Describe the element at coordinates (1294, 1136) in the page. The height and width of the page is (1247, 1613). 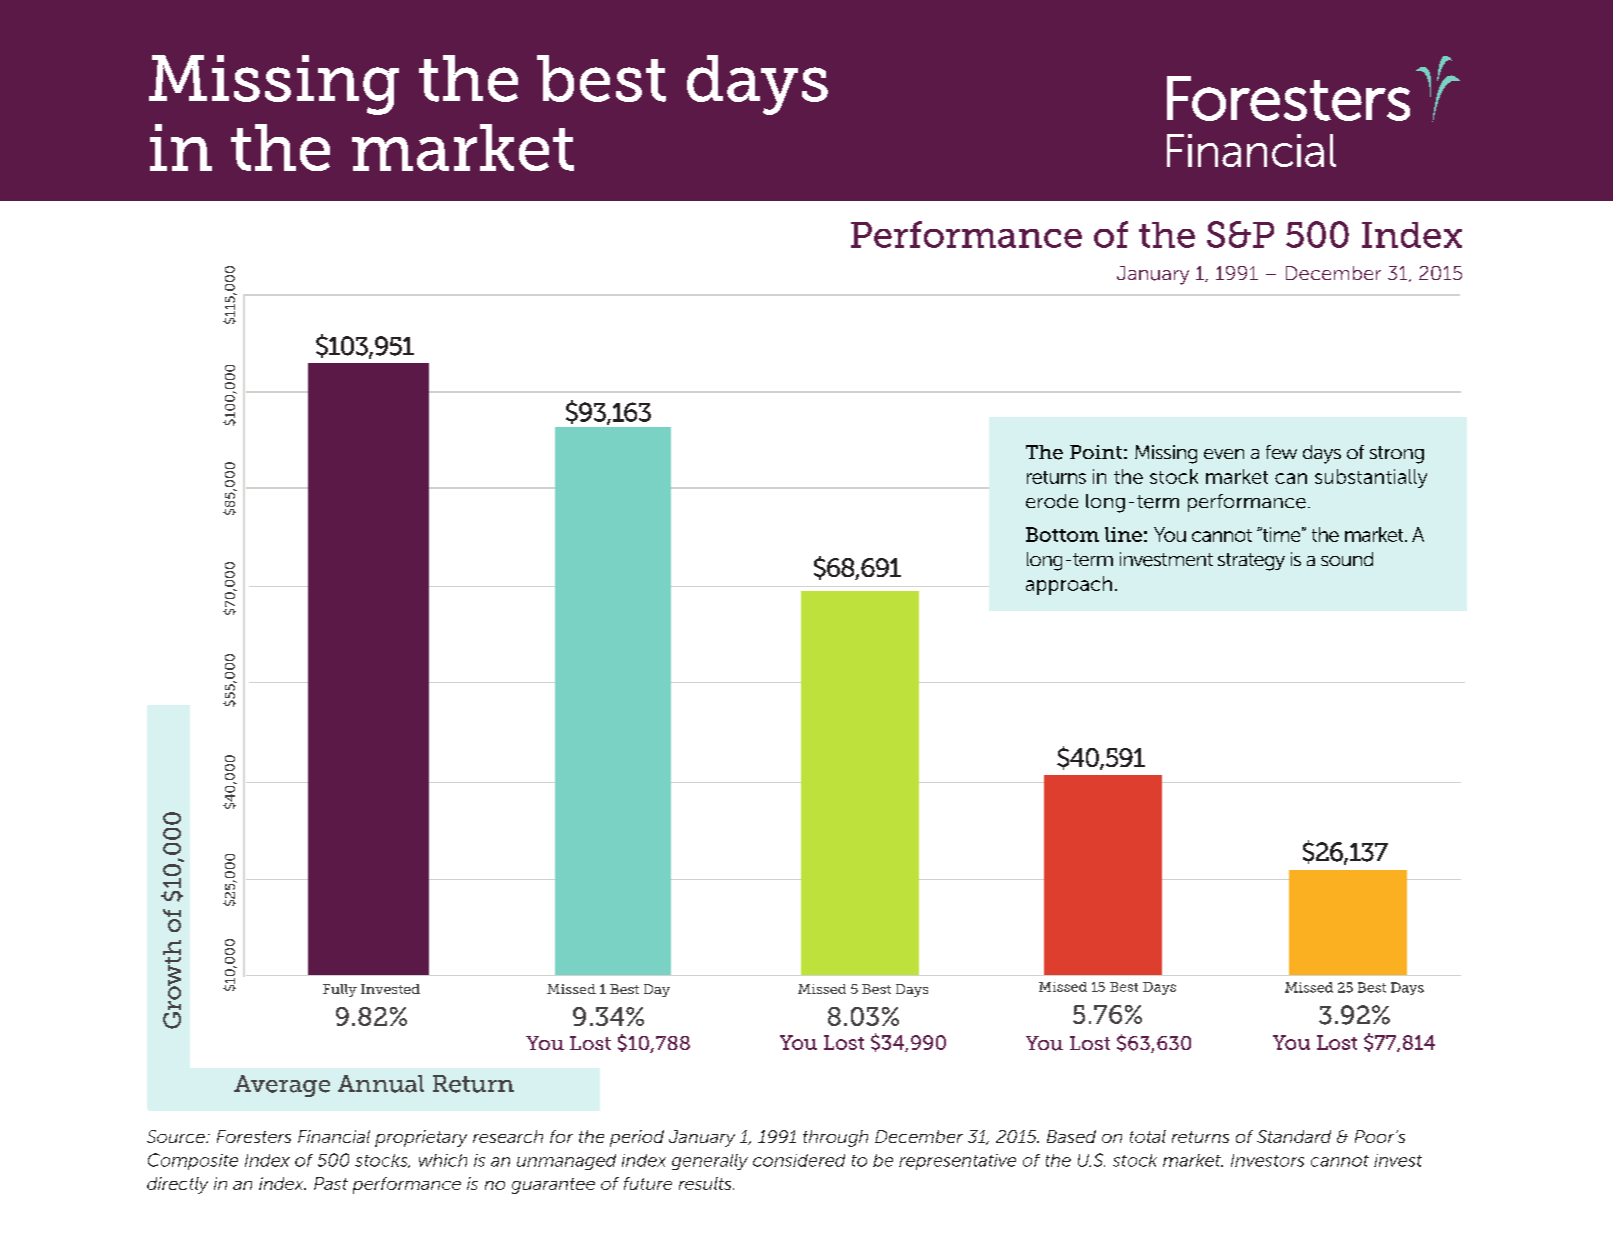
I see `Standard` at that location.
